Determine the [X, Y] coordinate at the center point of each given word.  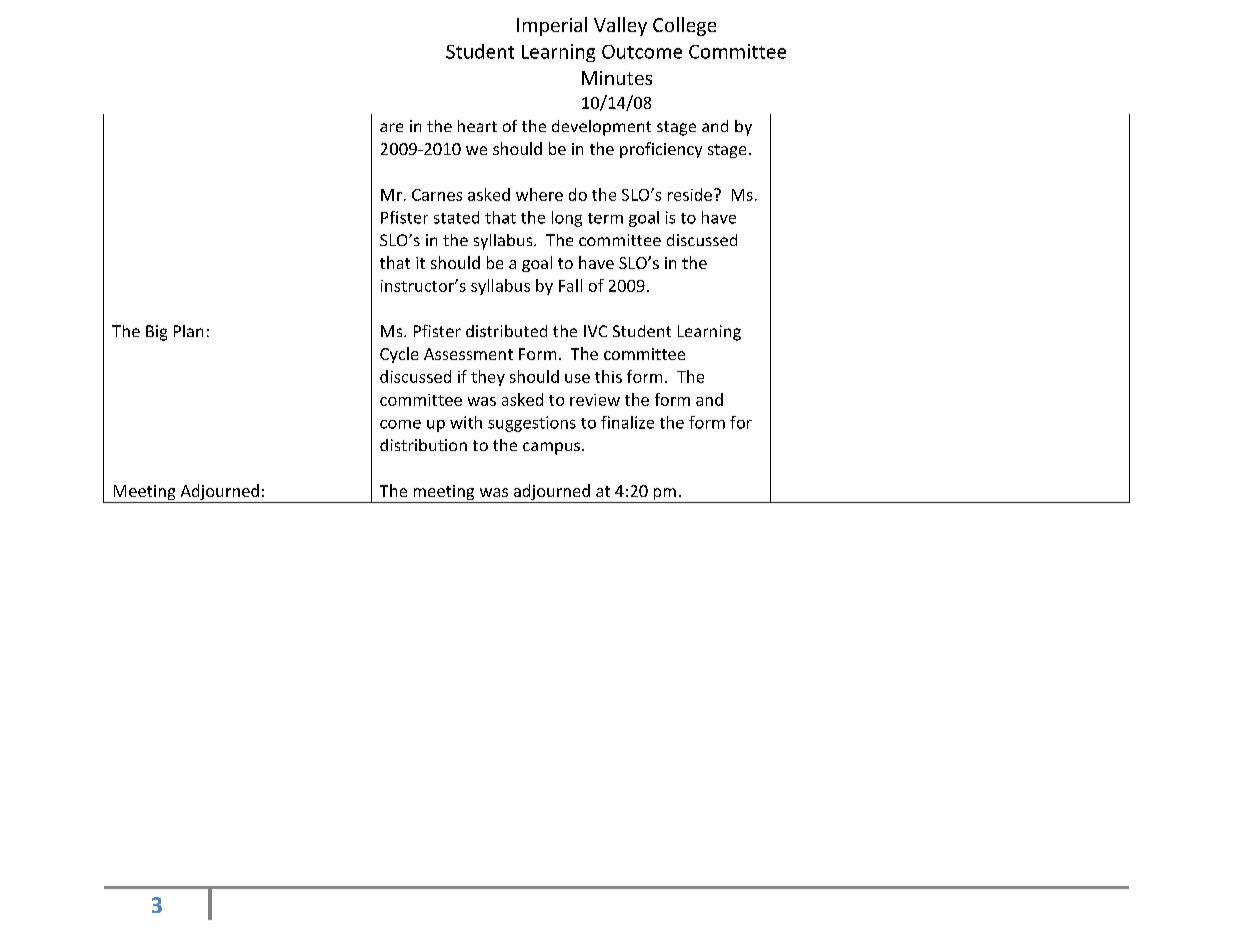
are [391, 127]
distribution [423, 445]
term [605, 218]
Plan [188, 331]
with [466, 422]
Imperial [552, 26]
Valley [620, 26]
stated [456, 217]
